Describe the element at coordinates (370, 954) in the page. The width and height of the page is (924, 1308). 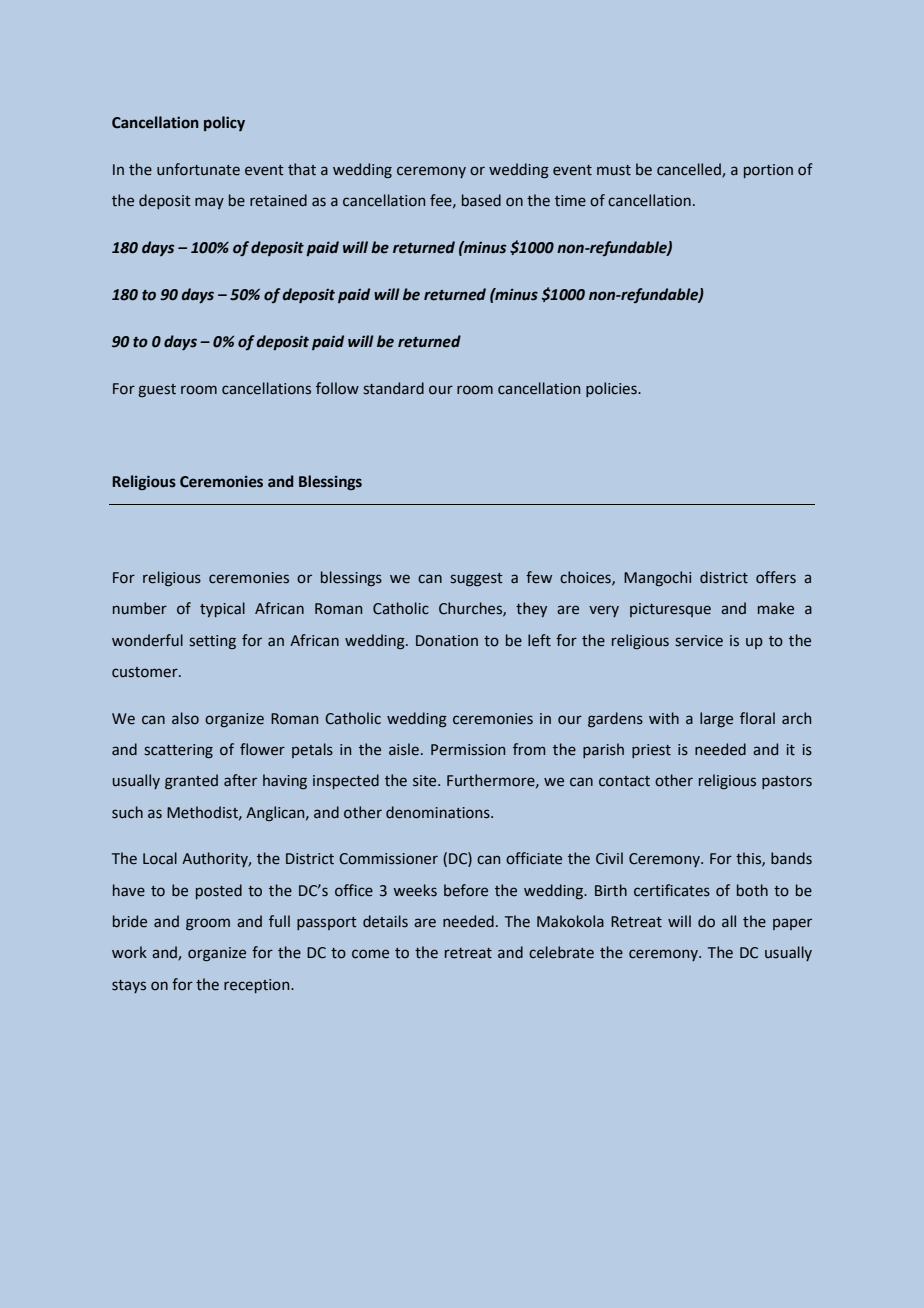
I see `come` at that location.
